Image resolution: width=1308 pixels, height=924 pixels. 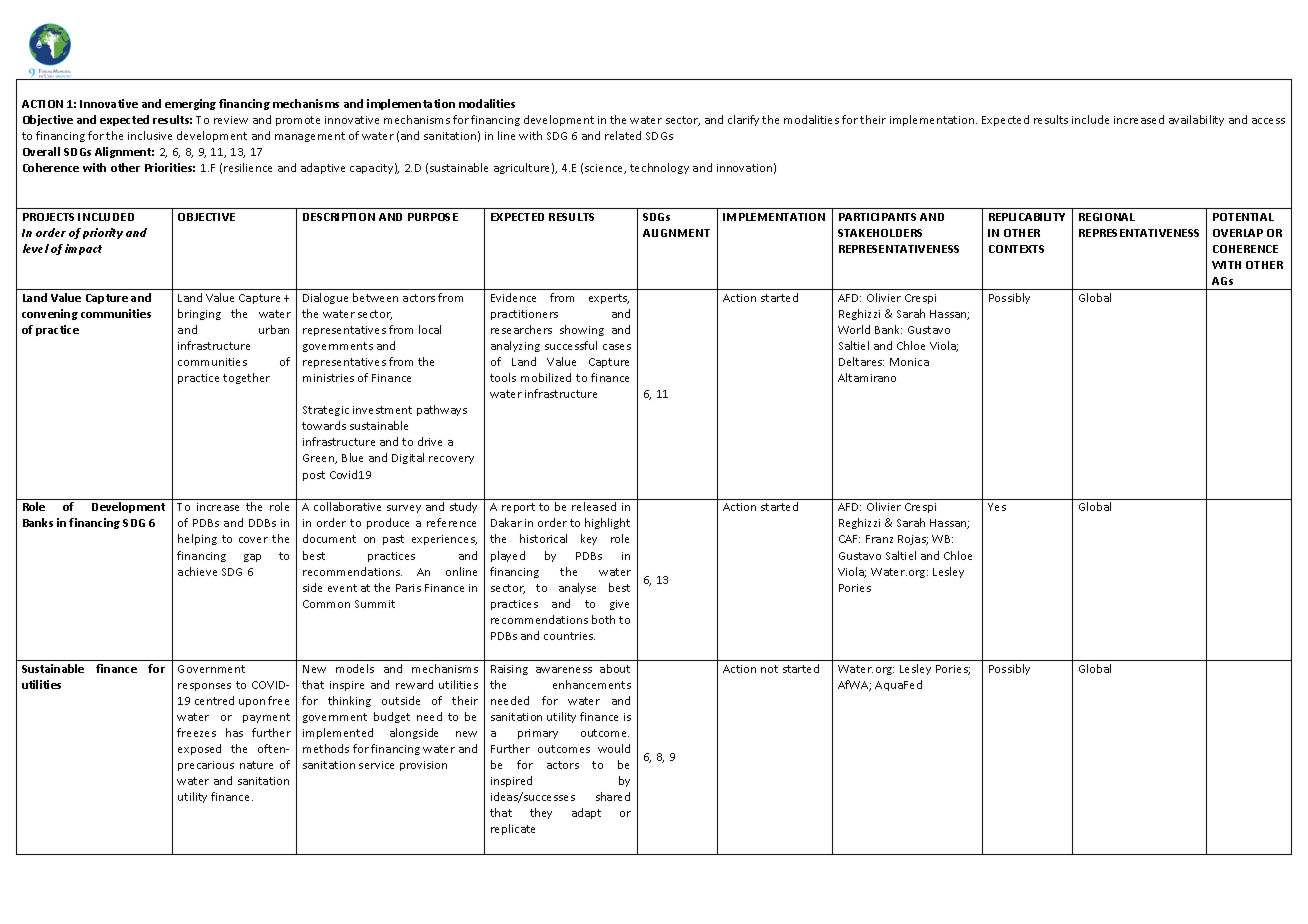 I want to click on Yes, so click(x=997, y=507).
